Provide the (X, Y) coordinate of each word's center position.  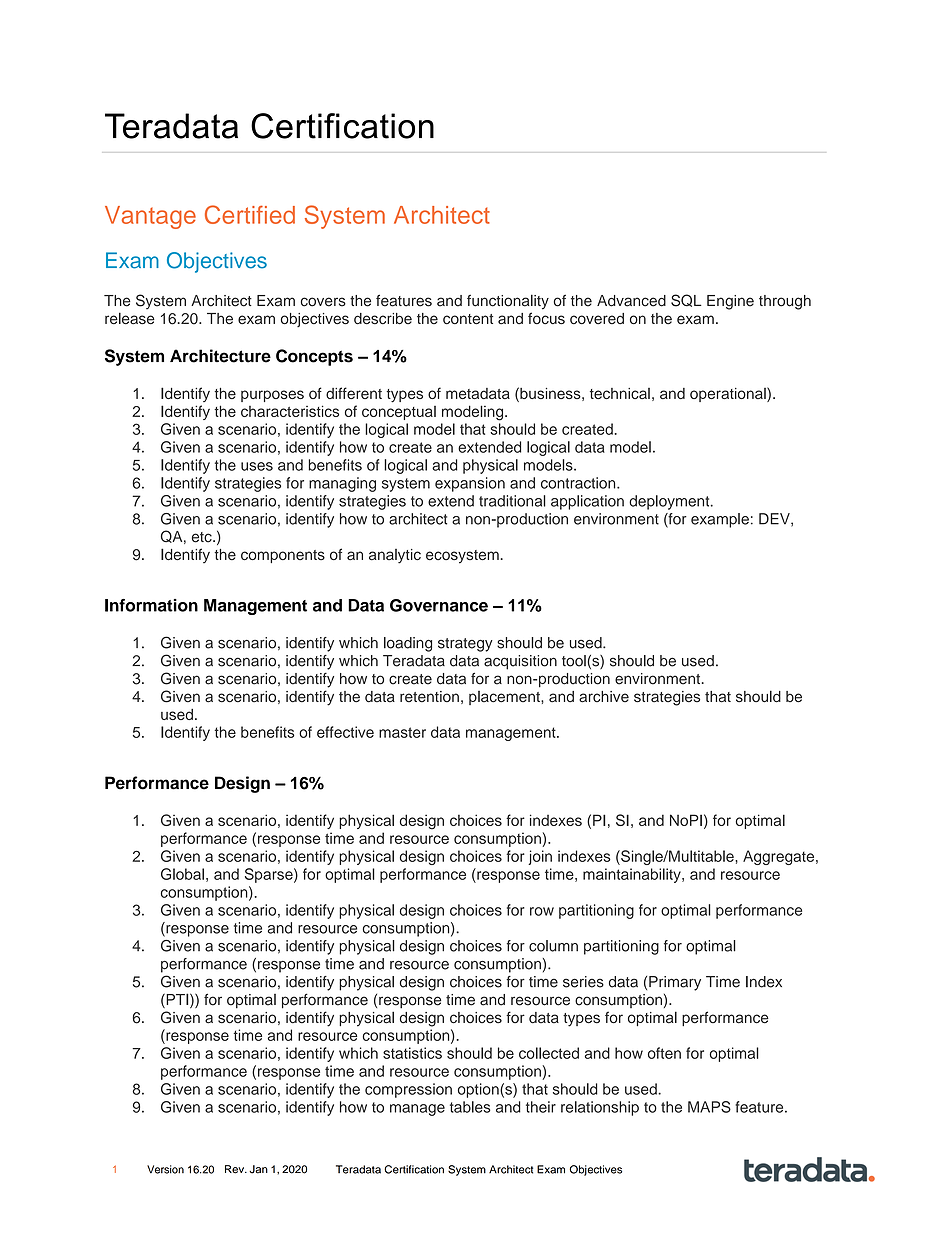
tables (470, 1107)
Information (151, 605)
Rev (236, 1169)
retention (429, 697)
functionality (508, 302)
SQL (686, 300)
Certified (250, 214)
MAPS (709, 1107)
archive (604, 697)
